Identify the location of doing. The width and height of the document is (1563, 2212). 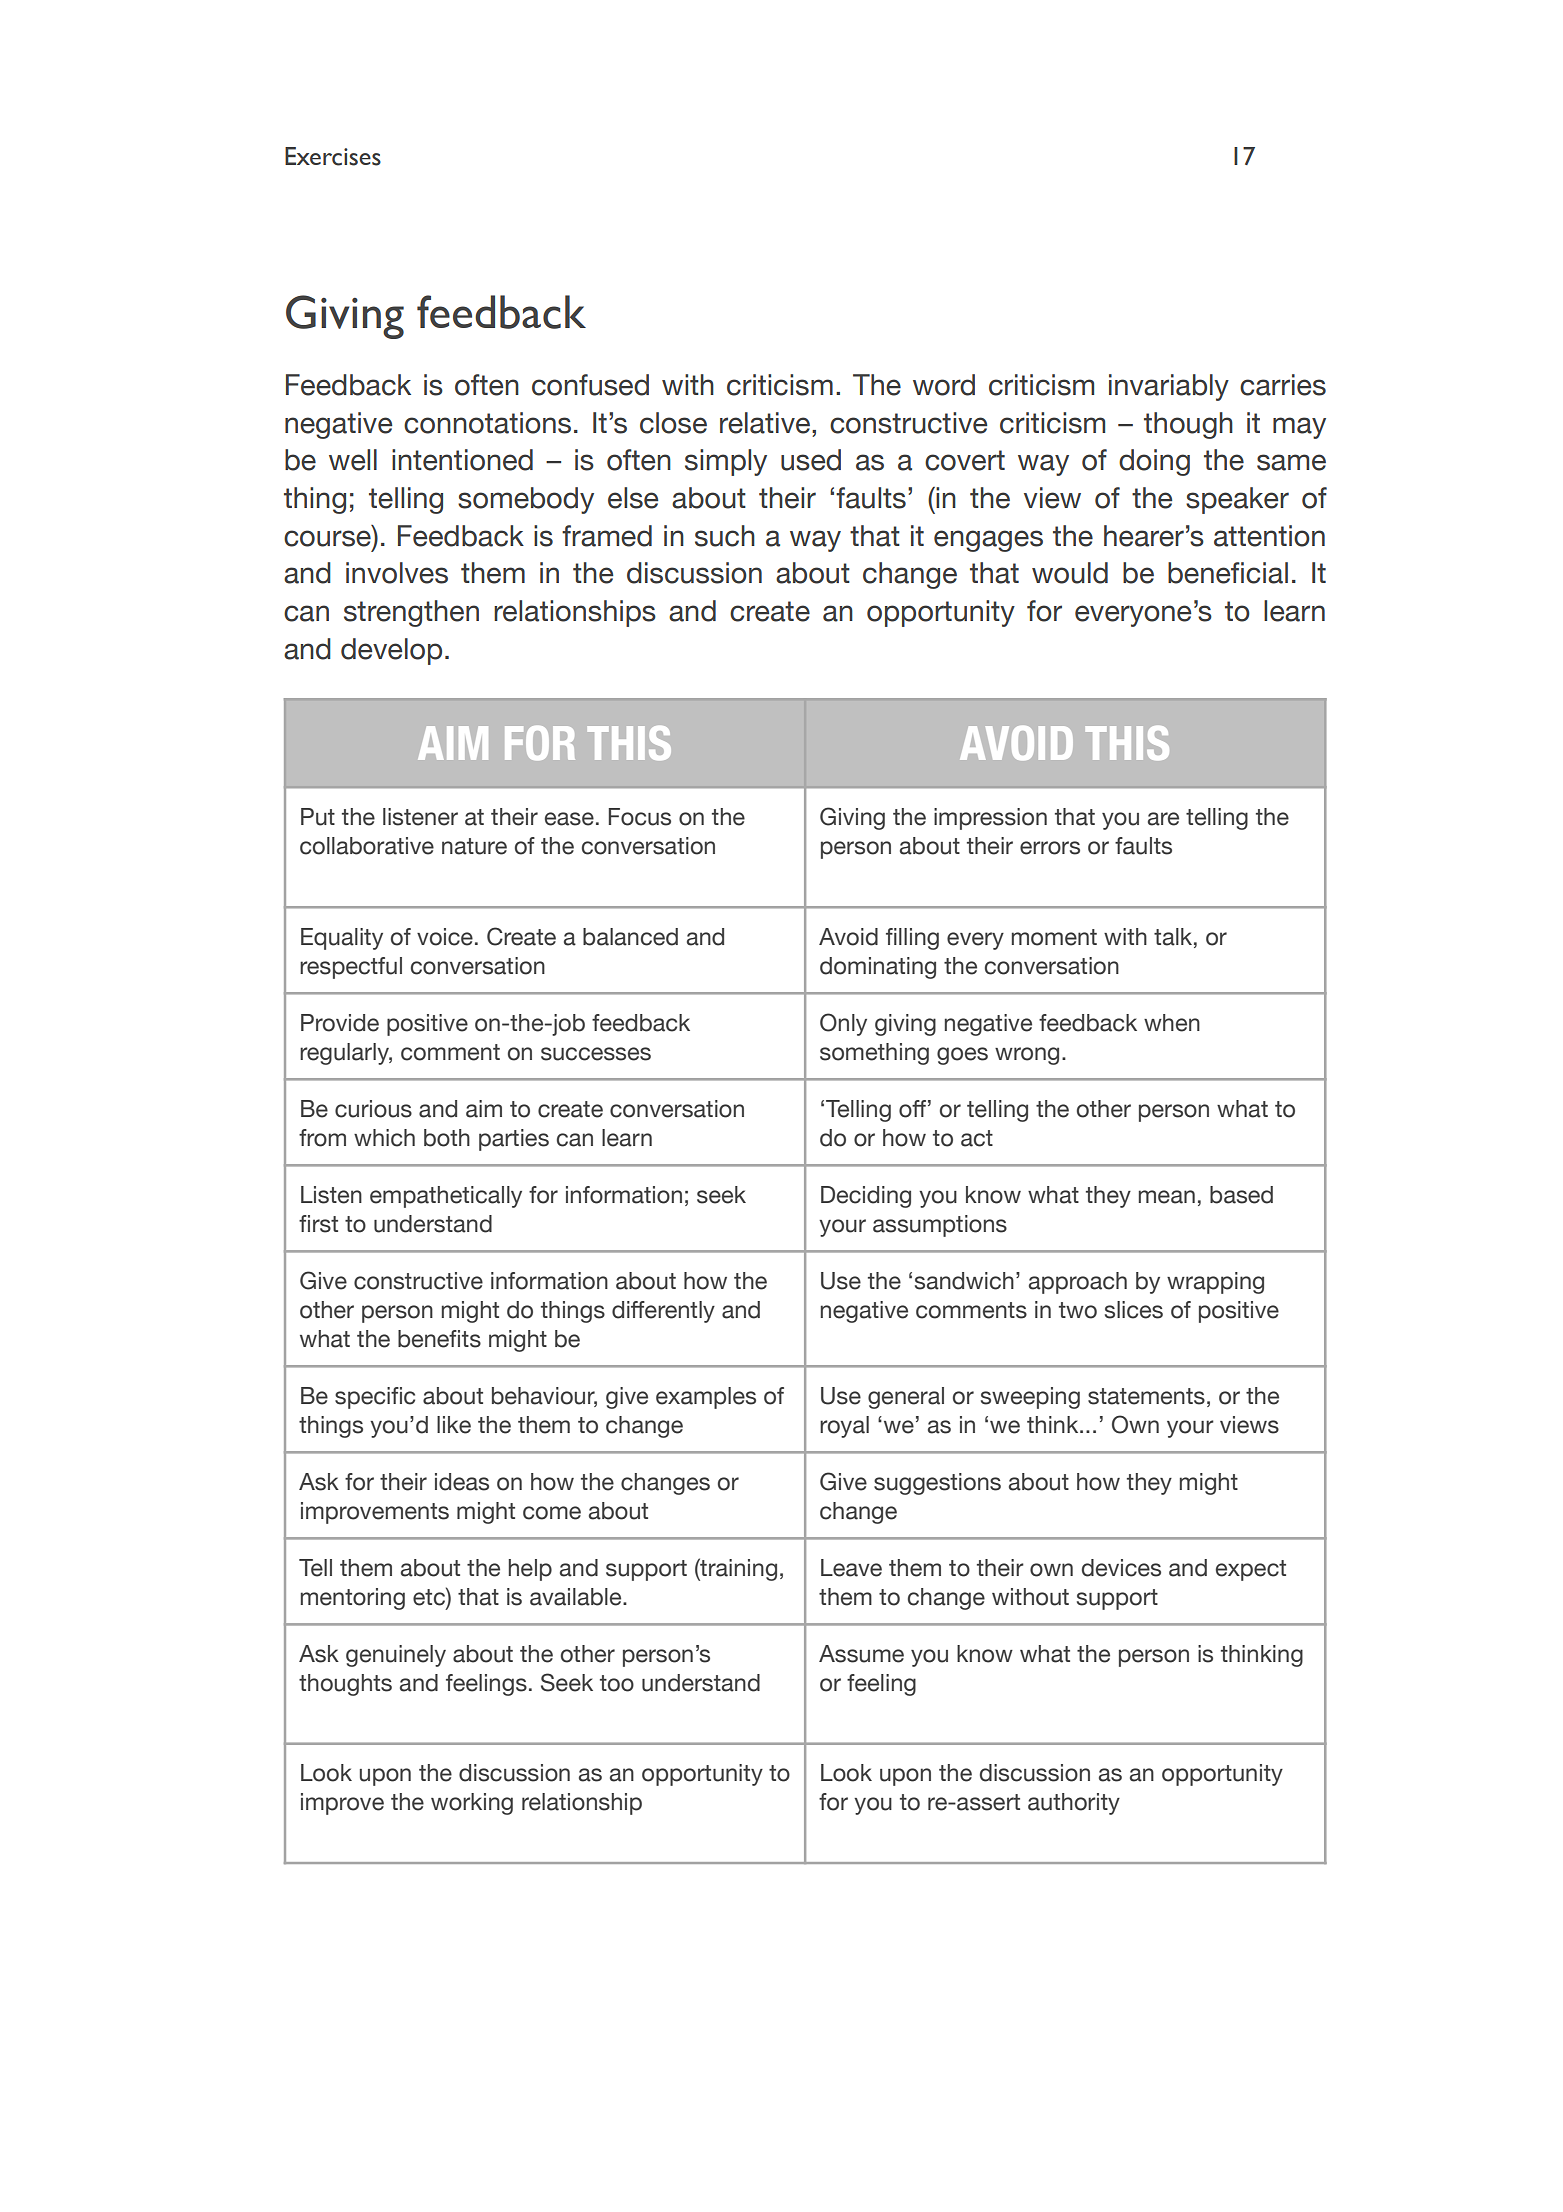
(1154, 462).
